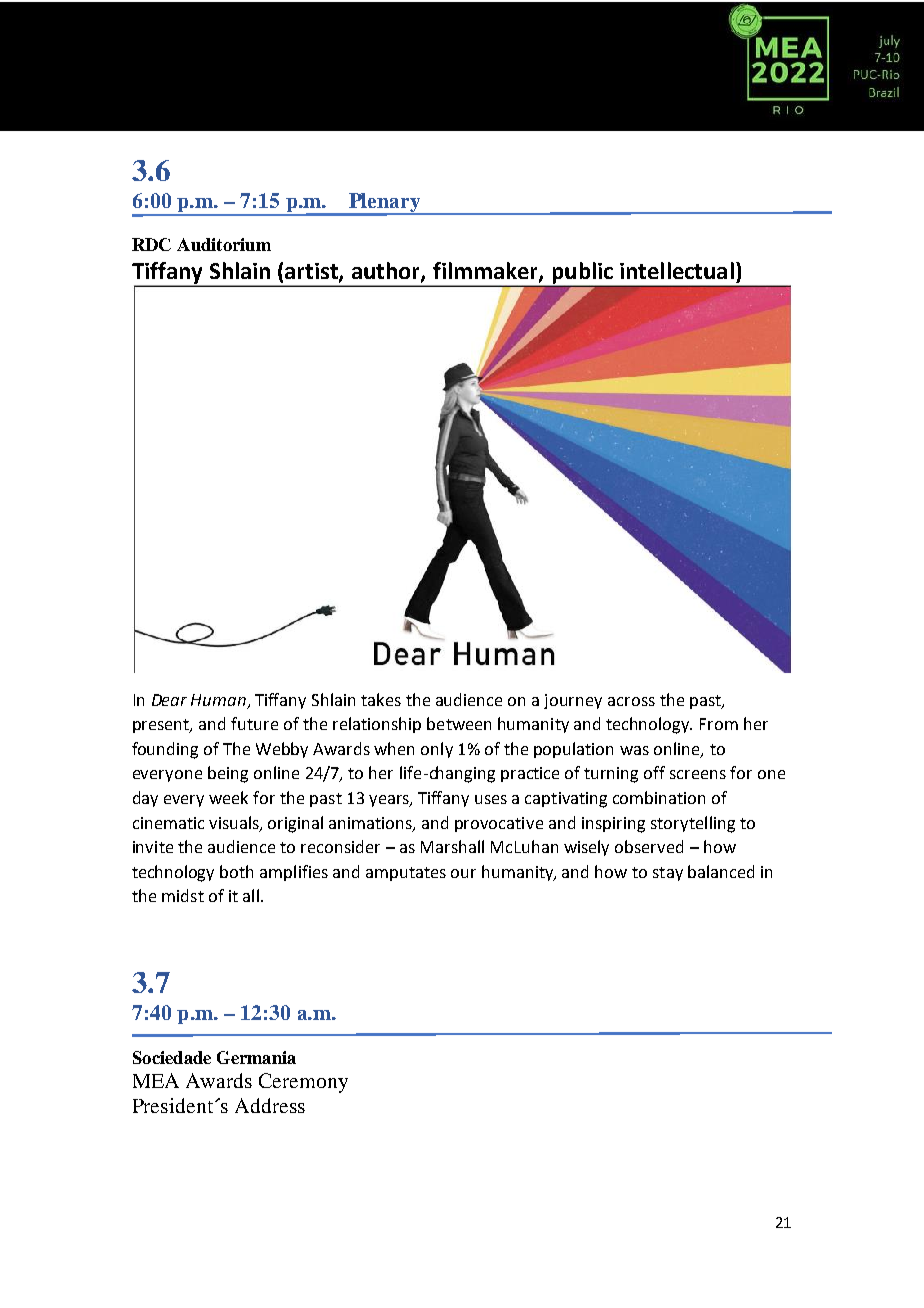  Describe the element at coordinates (385, 204) in the screenshot. I see `Plenary` at that location.
